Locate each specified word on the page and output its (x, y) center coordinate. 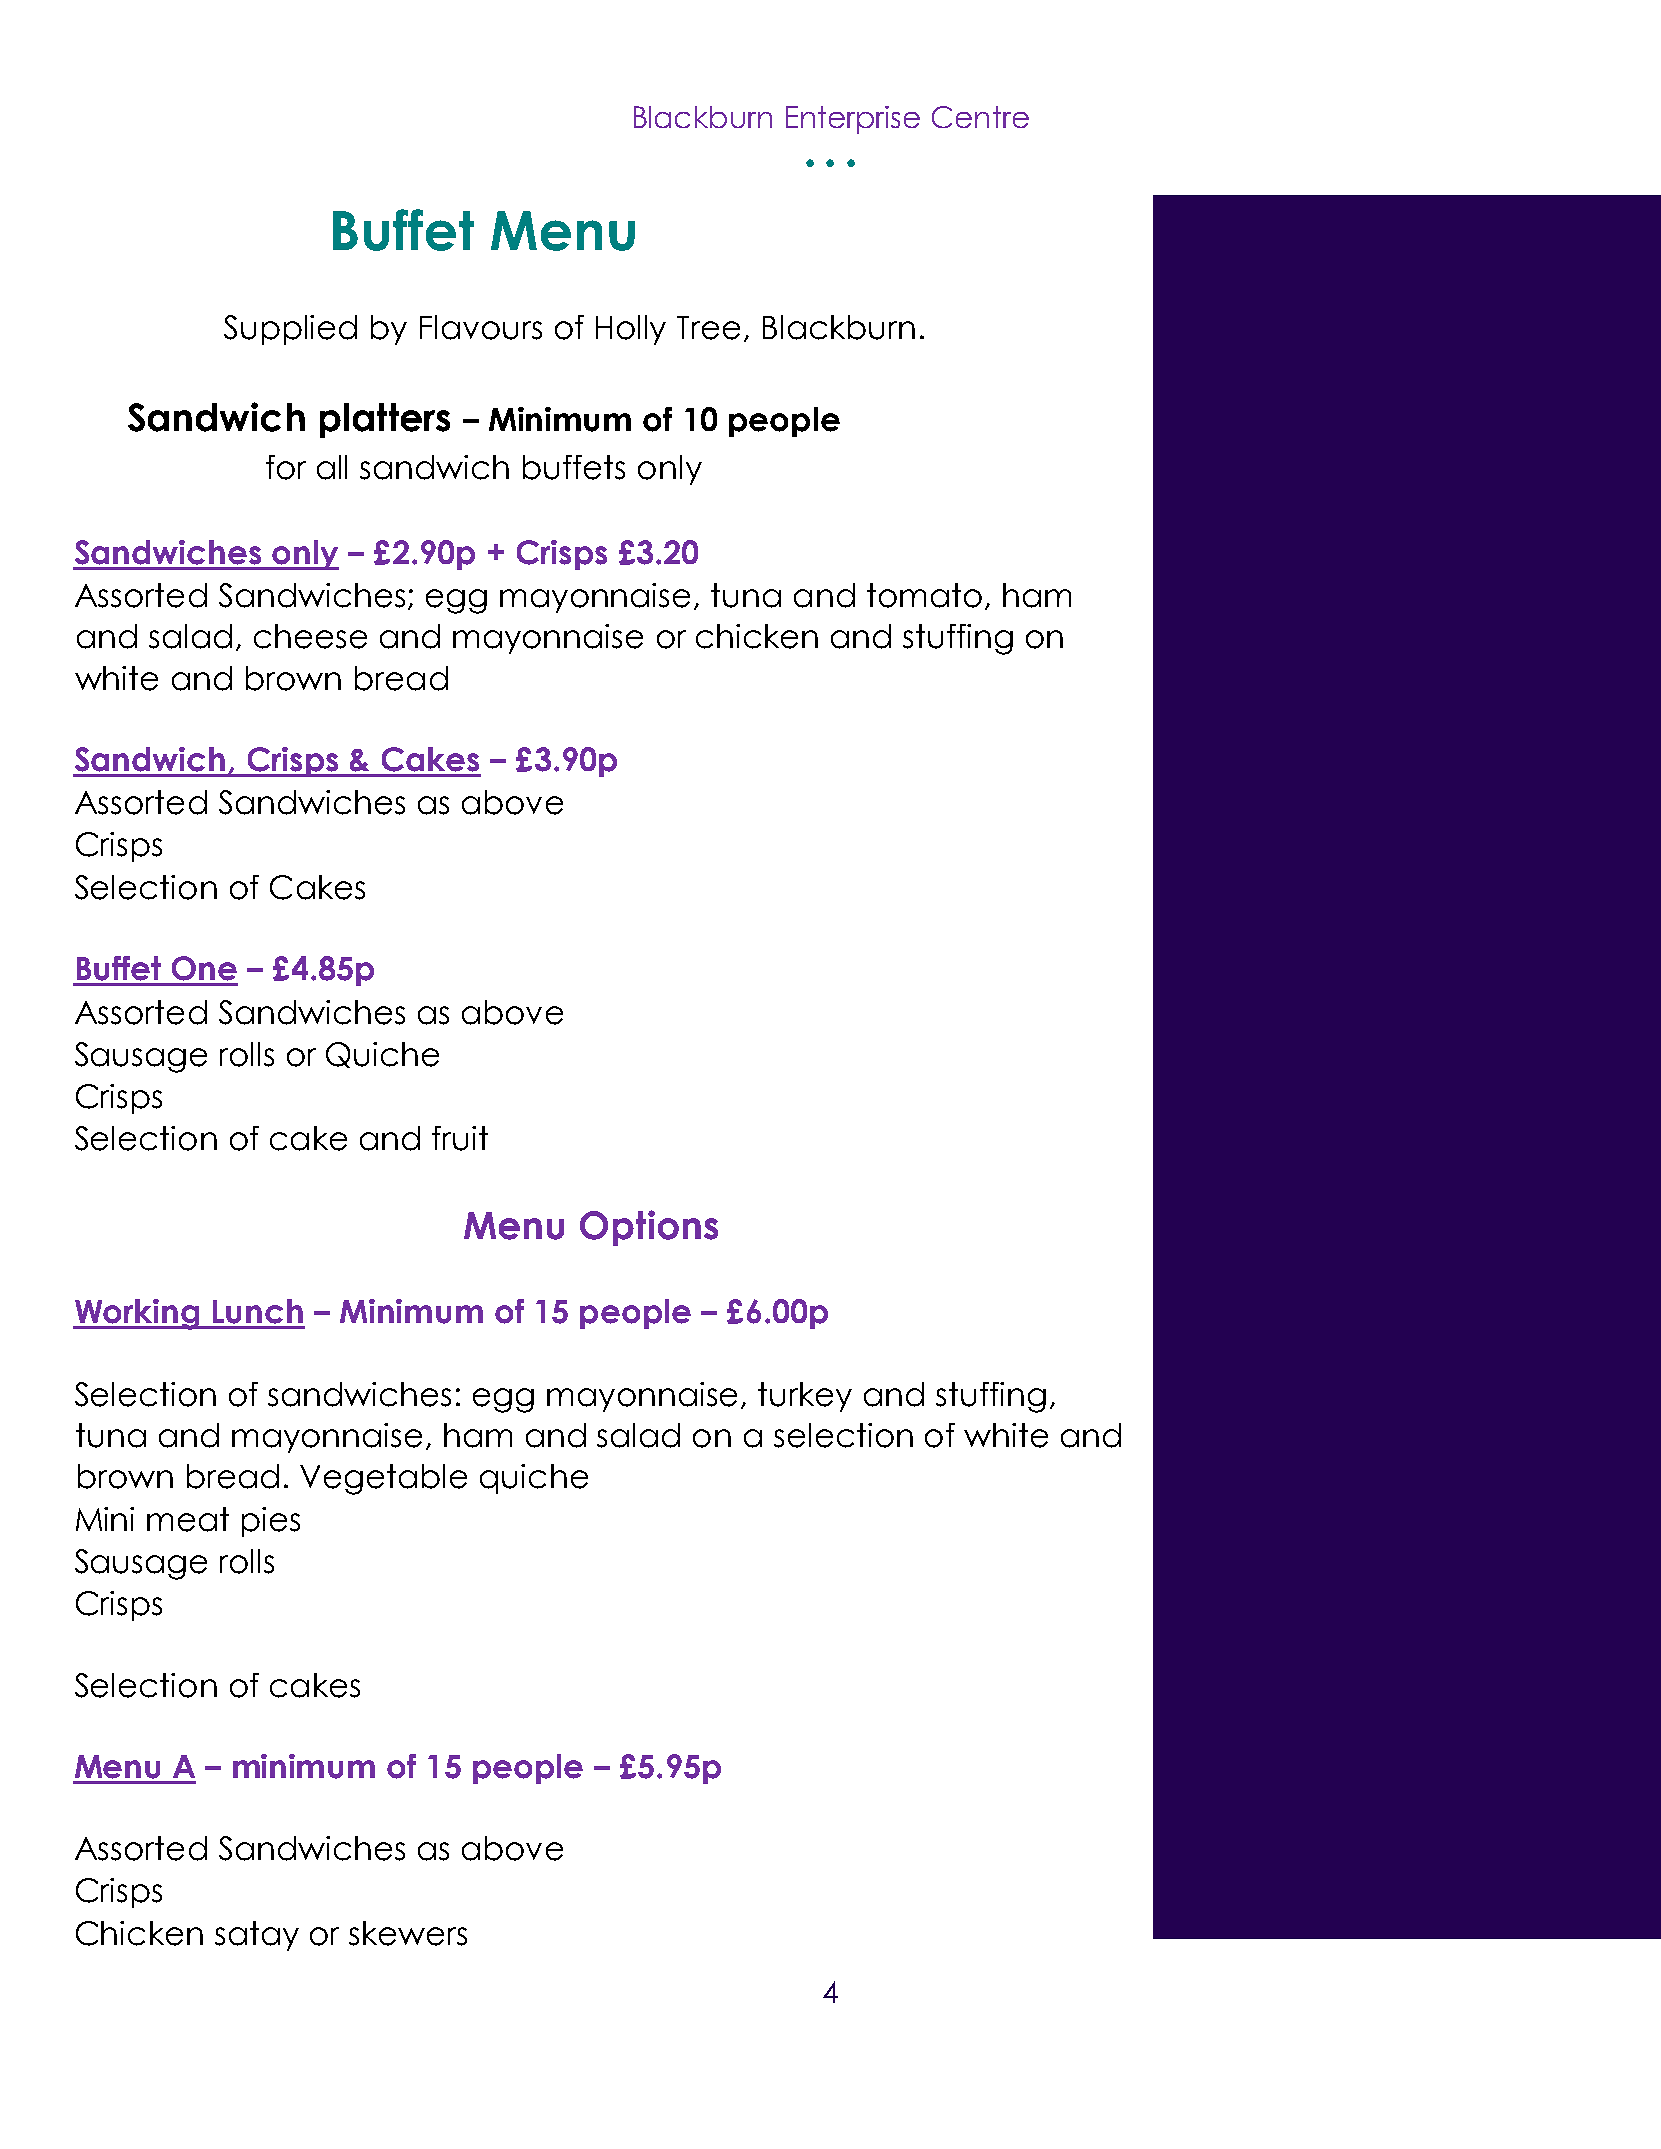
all (332, 467)
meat (188, 1519)
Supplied (290, 330)
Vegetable (383, 1479)
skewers (408, 1933)
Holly (631, 330)
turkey (805, 1397)
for (286, 467)
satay (257, 1936)
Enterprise (853, 120)
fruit (460, 1138)
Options (649, 1228)
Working (137, 1314)
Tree (708, 328)
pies (271, 1522)
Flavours (481, 327)
